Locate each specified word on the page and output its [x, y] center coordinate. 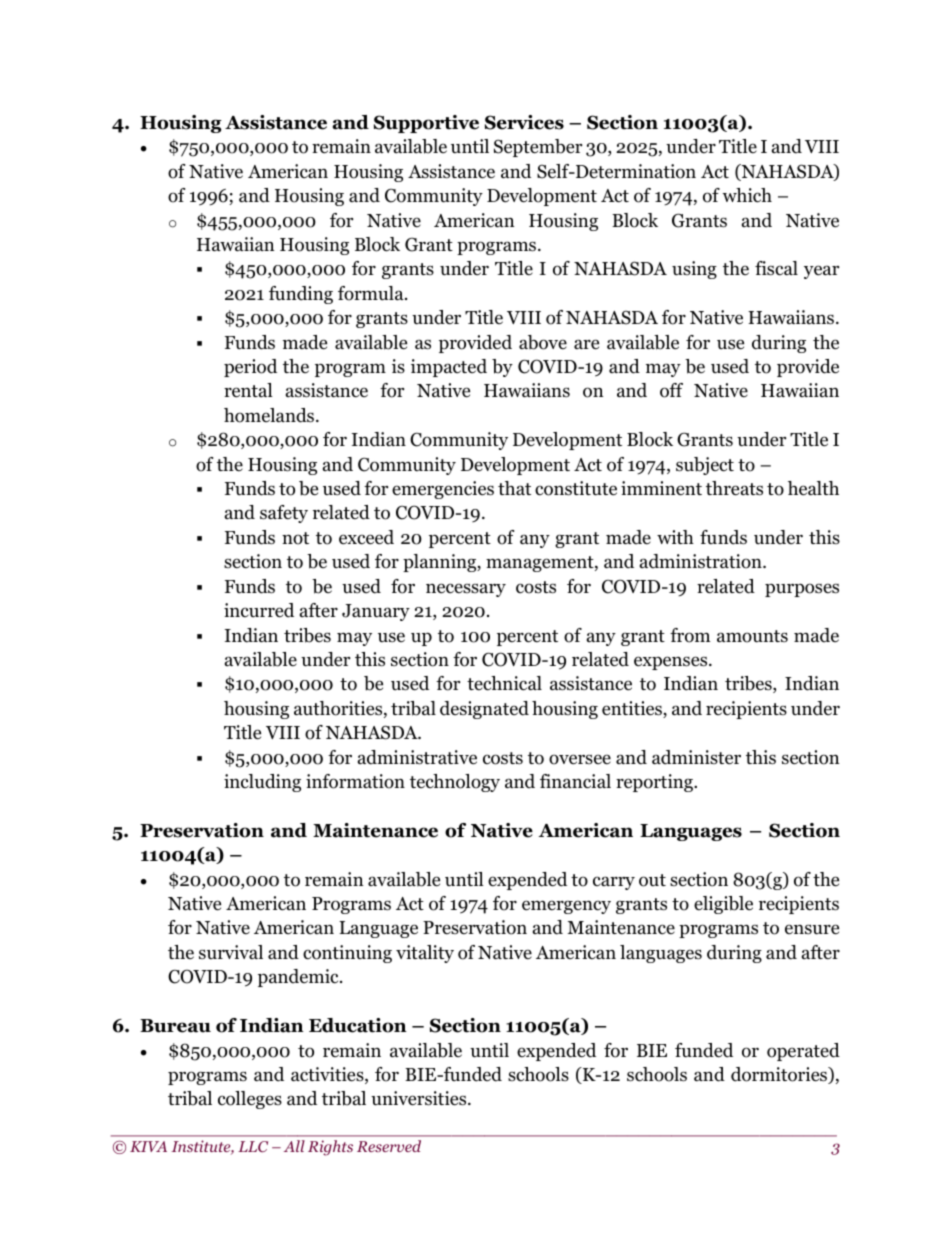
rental [248, 390]
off [671, 390]
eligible [723, 905]
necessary [466, 590]
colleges [250, 1100]
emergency [566, 907]
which [747, 195]
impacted [449, 368]
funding [301, 295]
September [538, 148]
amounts [752, 636]
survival [231, 952]
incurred [259, 610]
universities [420, 1098]
